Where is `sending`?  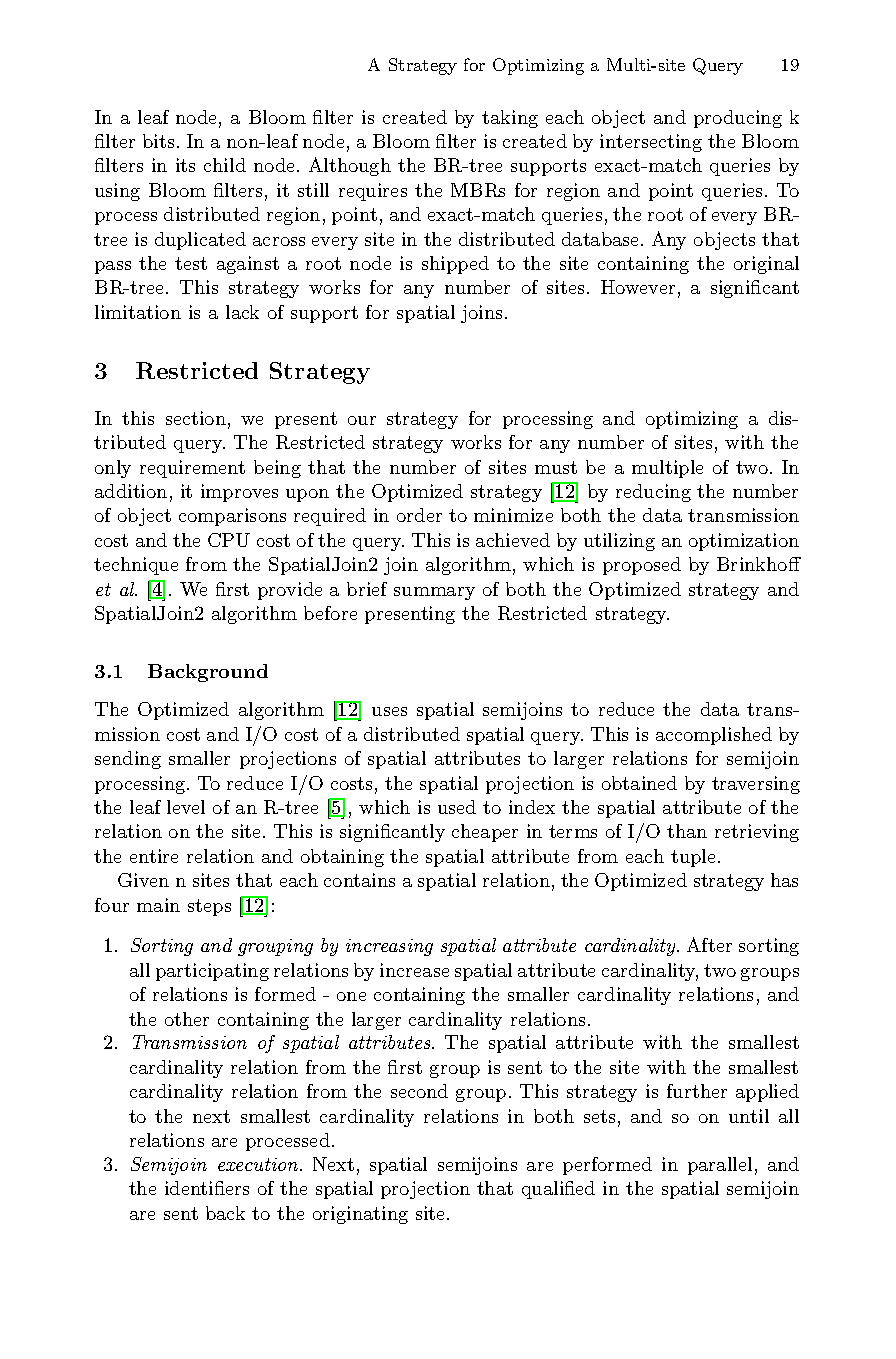 sending is located at coordinates (128, 760).
